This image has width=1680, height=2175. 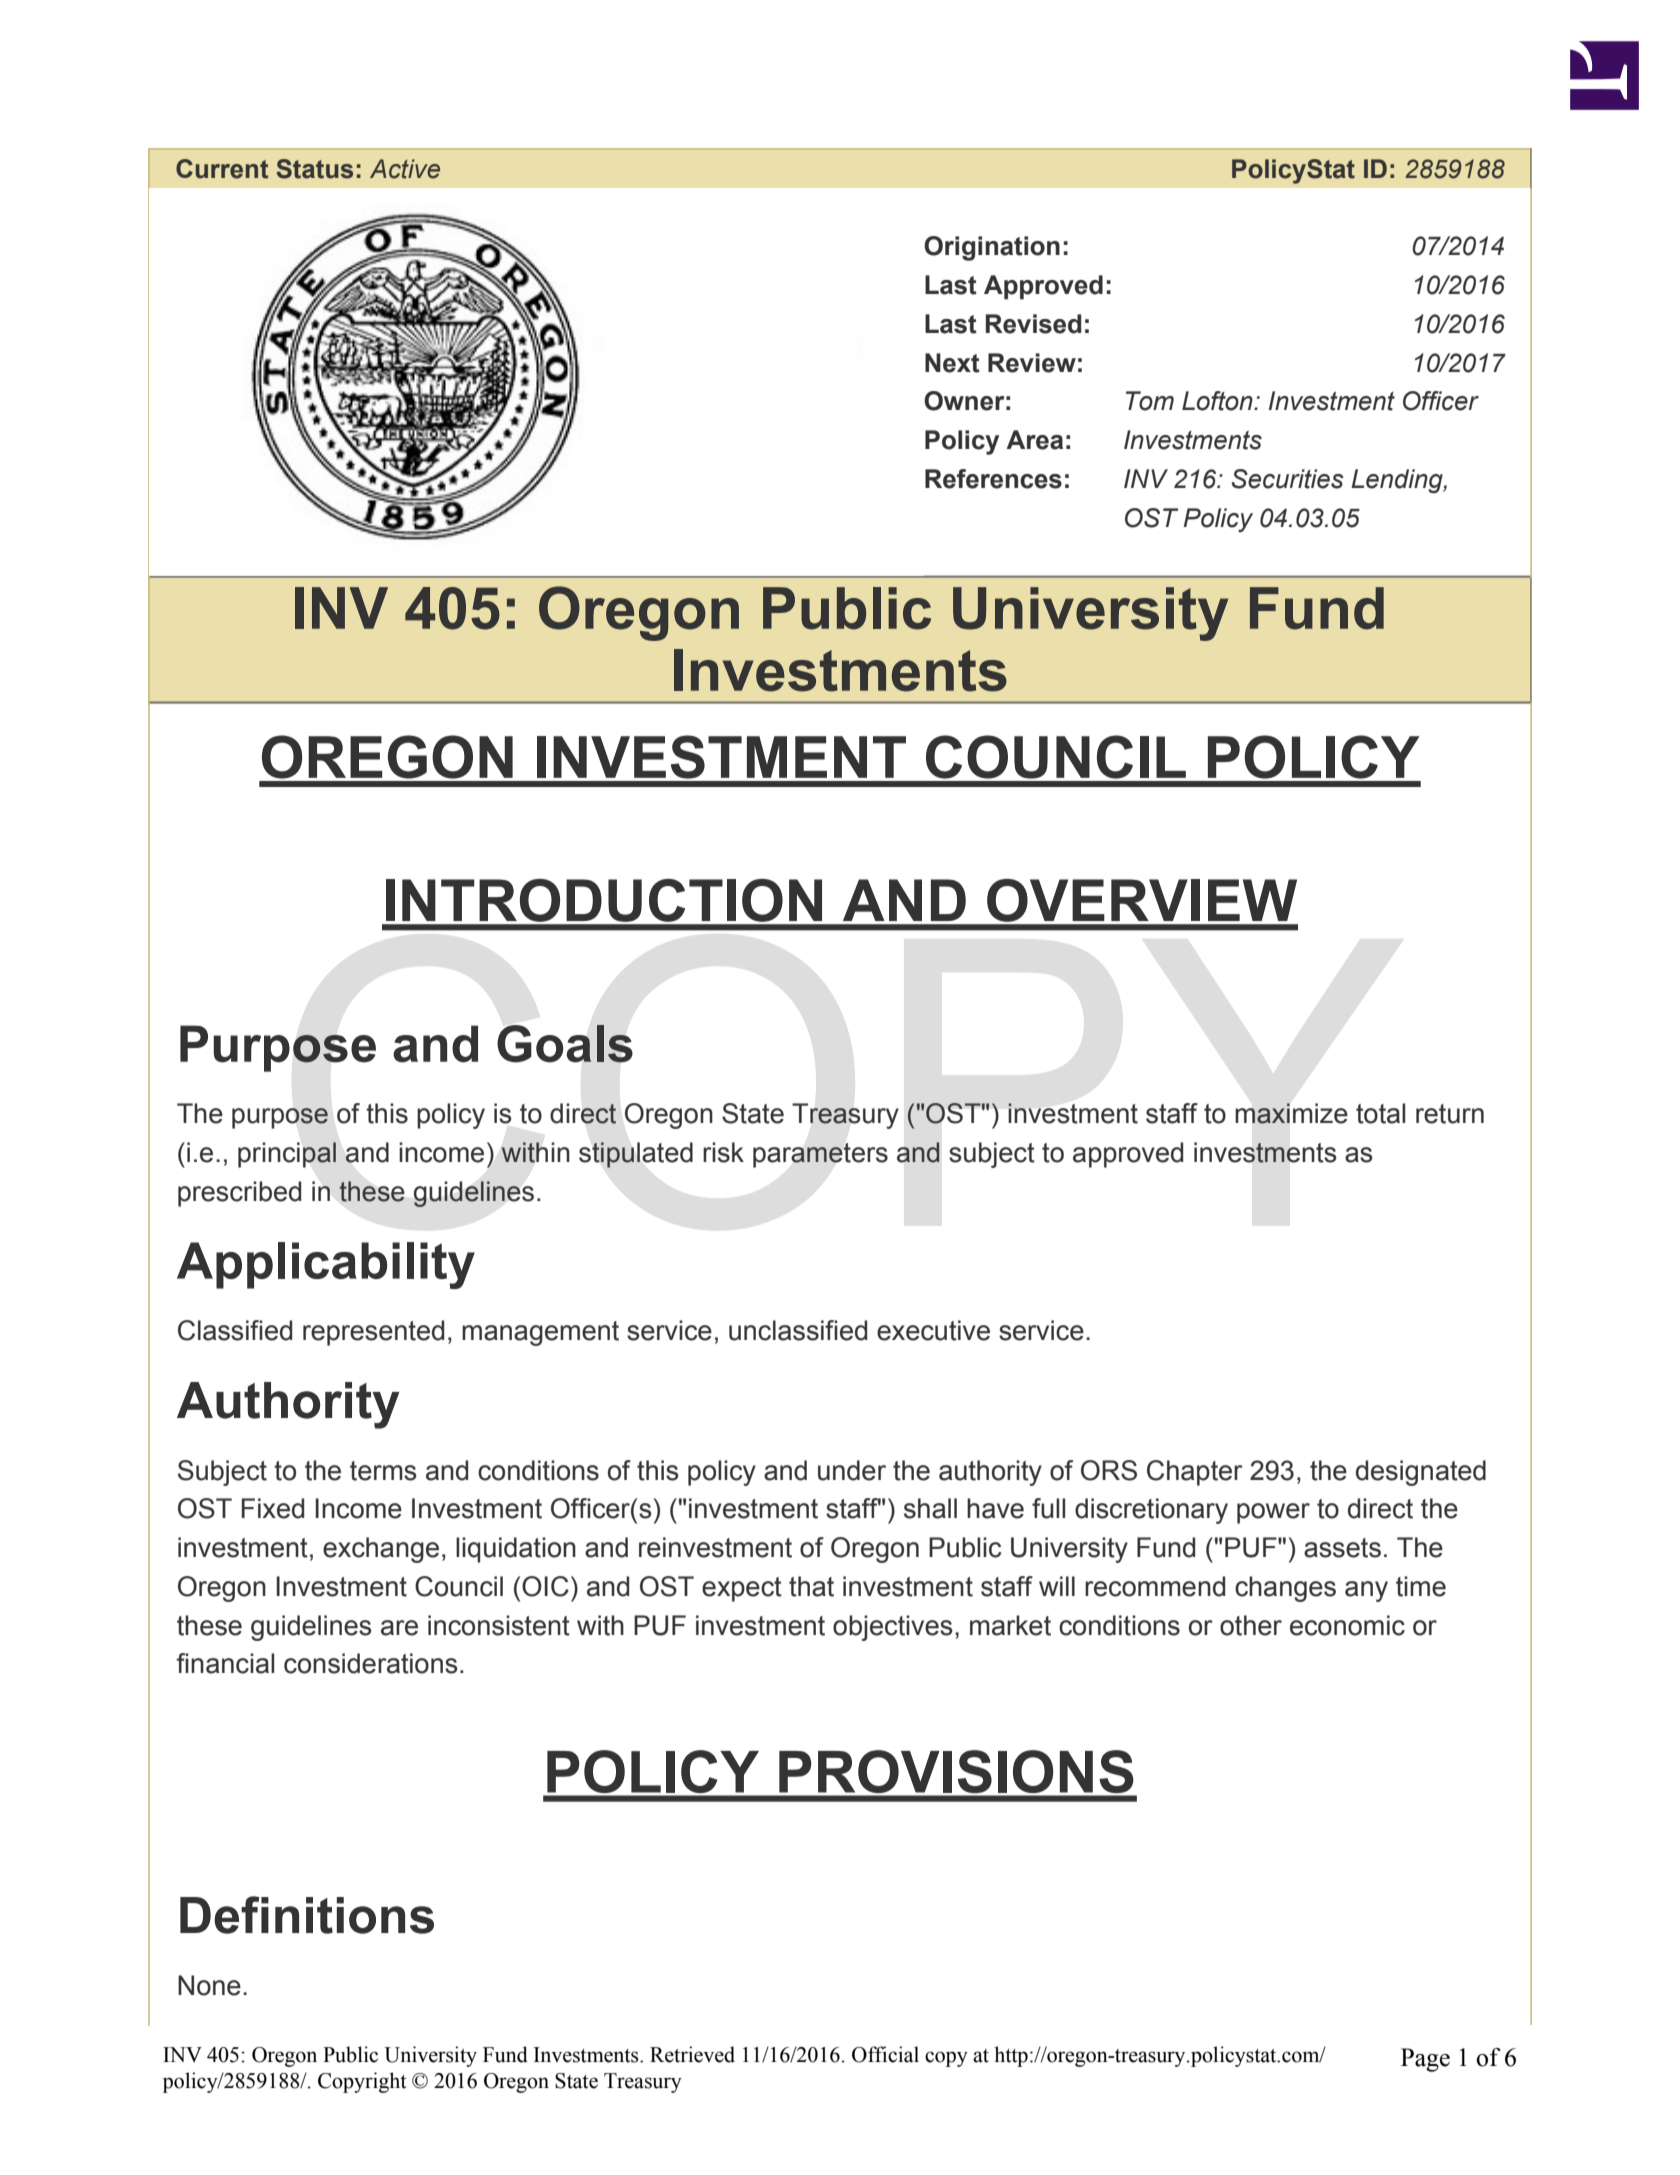 What do you see at coordinates (1291, 1113) in the image?
I see `maximize` at bounding box center [1291, 1113].
